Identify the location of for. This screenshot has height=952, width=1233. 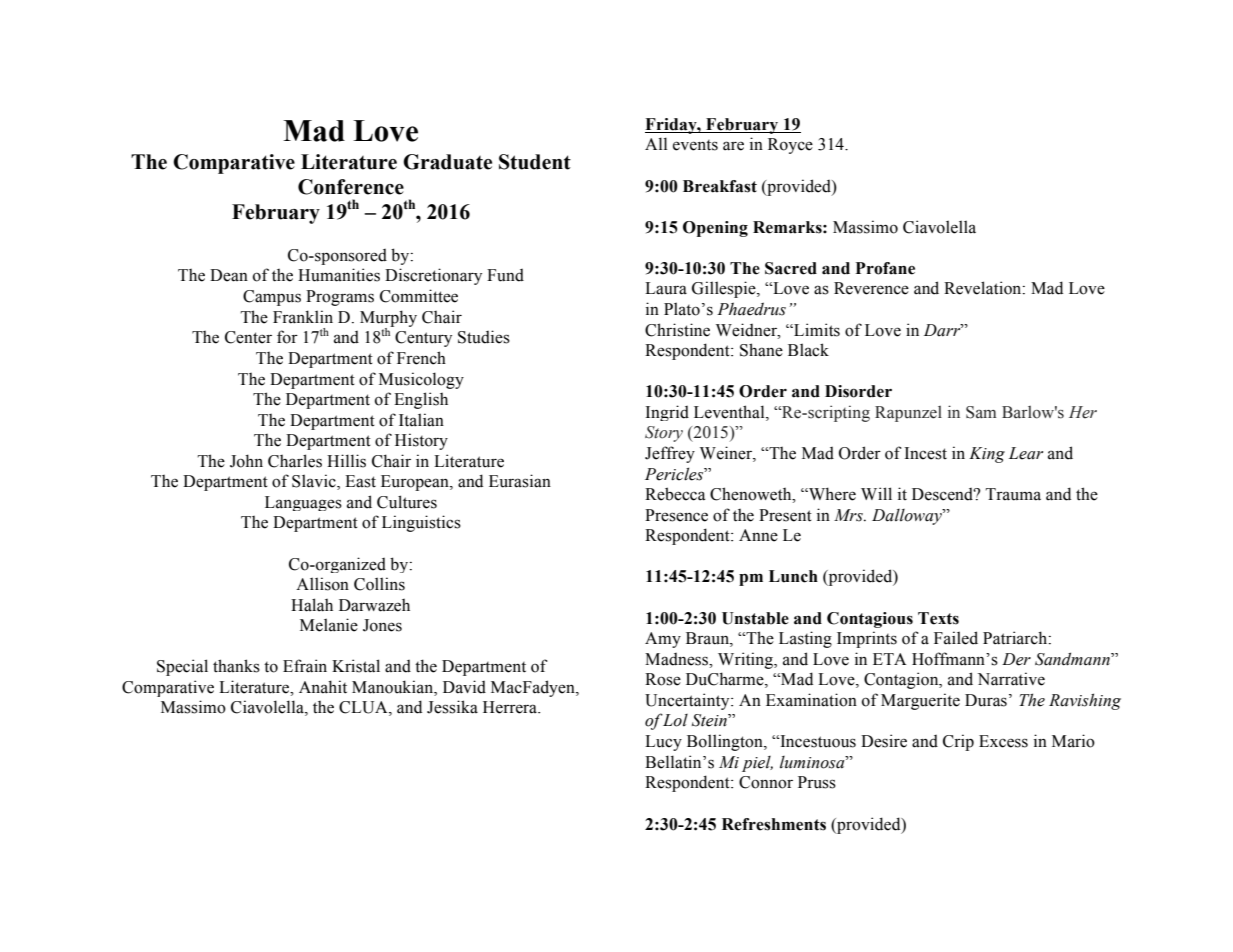
(287, 337).
